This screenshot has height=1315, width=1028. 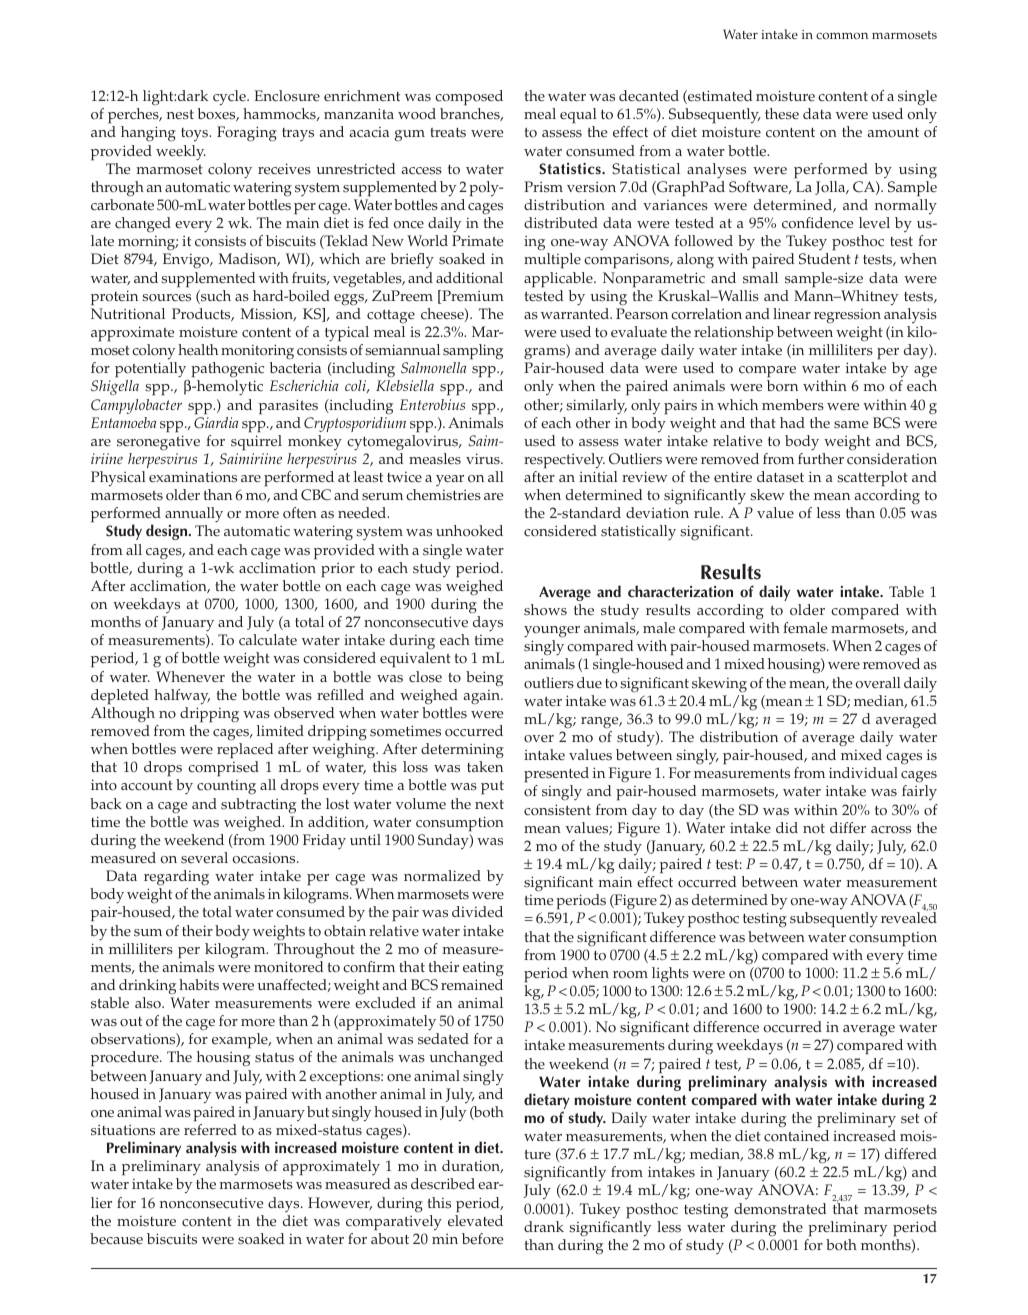 What do you see at coordinates (230, 98) in the screenshot?
I see `cycle` at bounding box center [230, 98].
